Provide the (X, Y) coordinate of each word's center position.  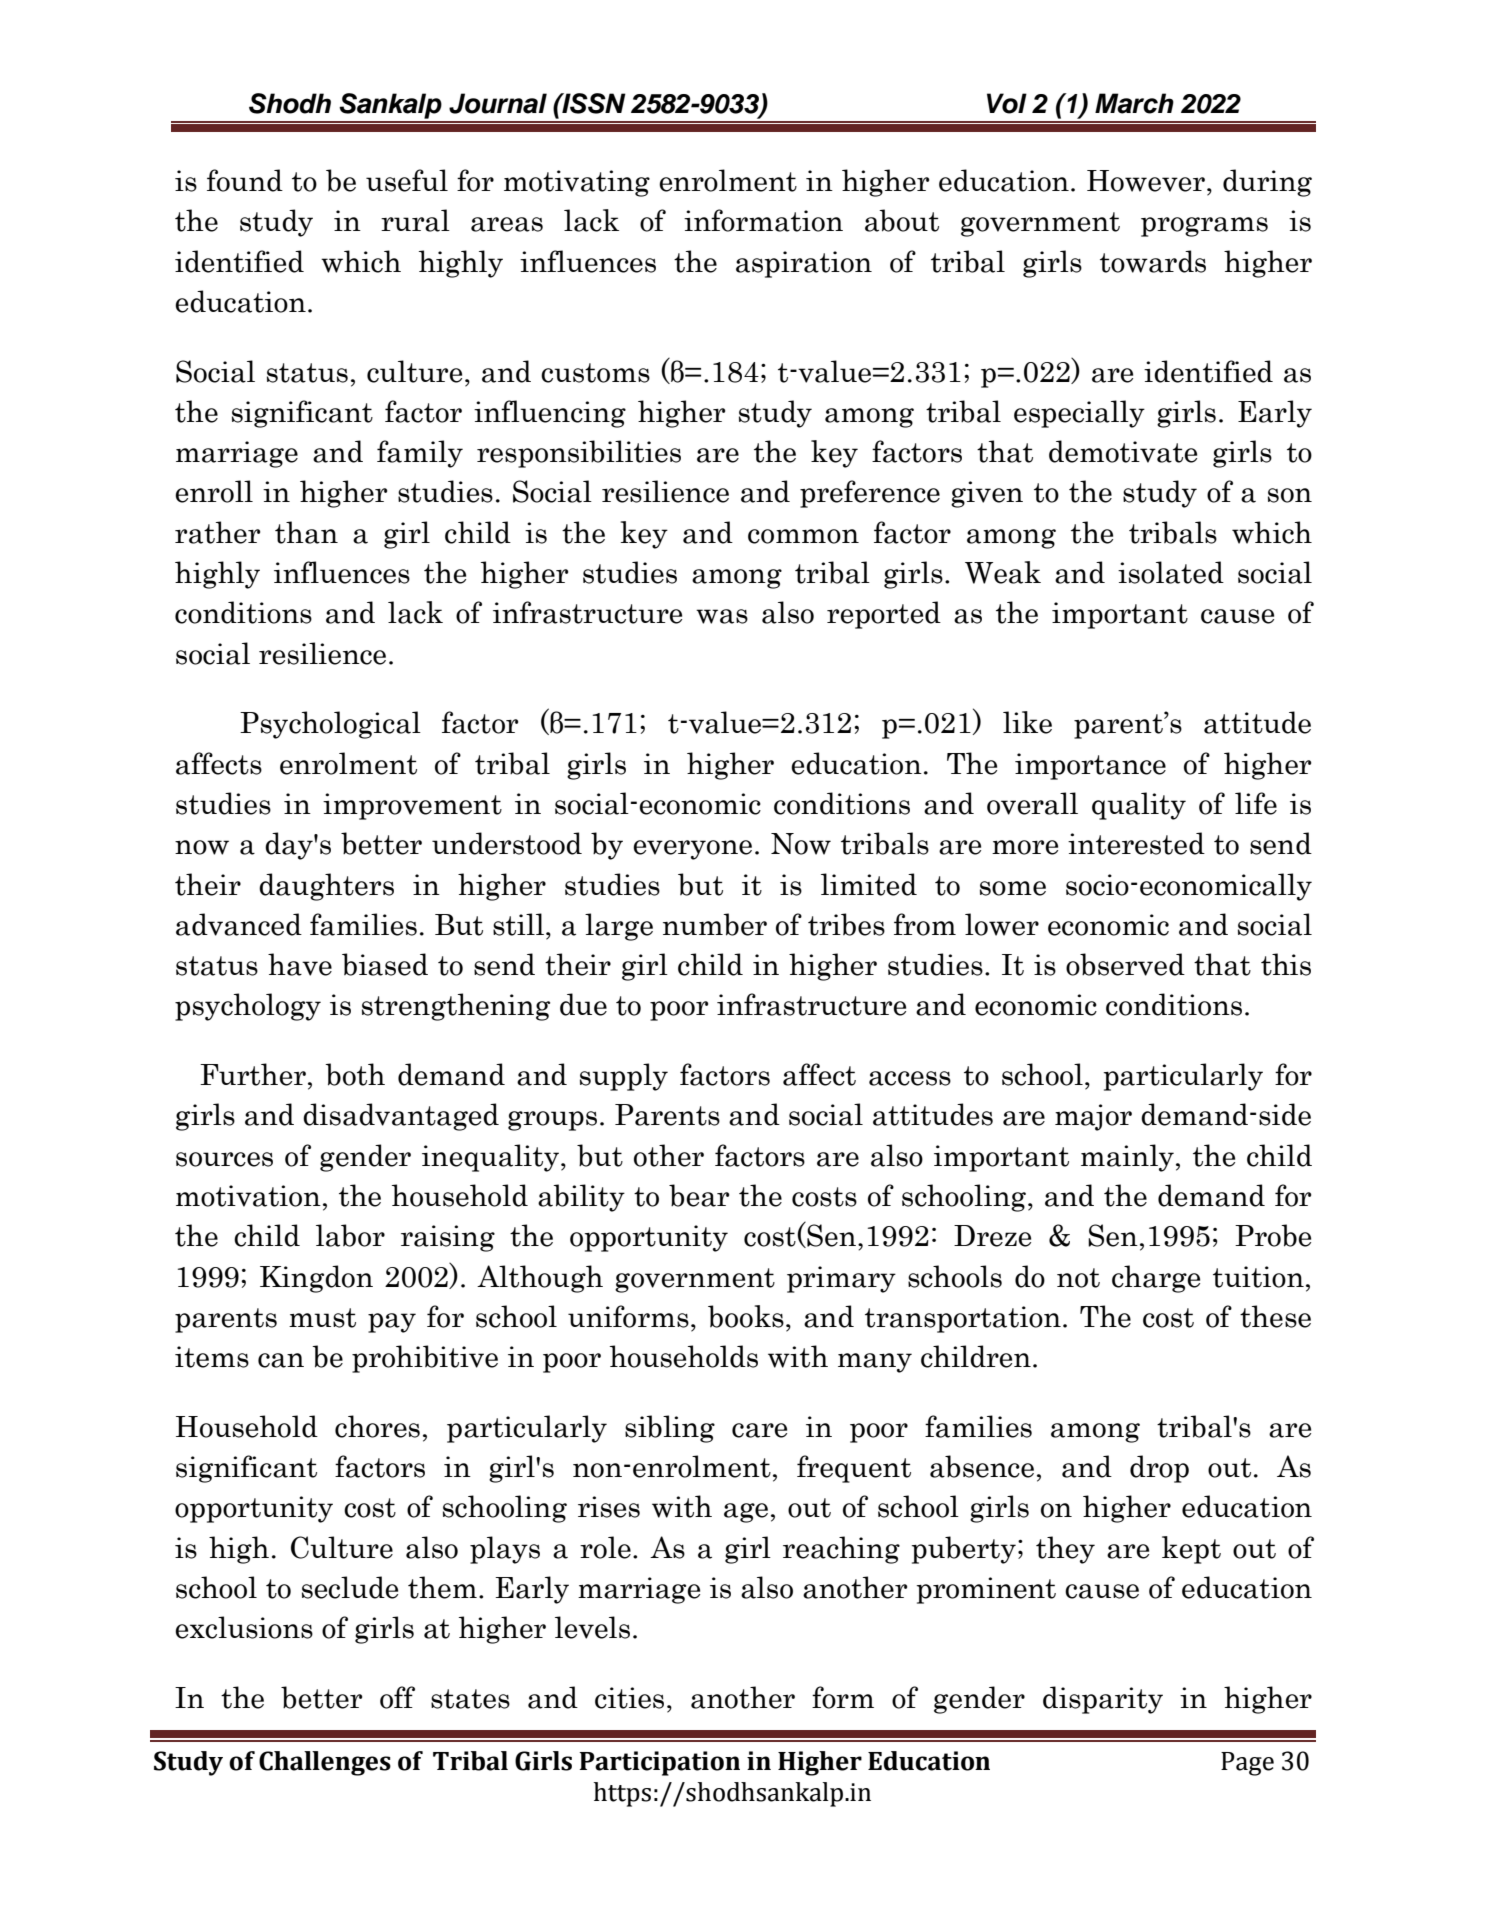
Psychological (330, 725)
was (722, 616)
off (397, 1697)
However (1146, 181)
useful (407, 180)
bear (699, 1195)
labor (350, 1235)
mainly (1127, 1158)
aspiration (804, 264)
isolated (1171, 572)
